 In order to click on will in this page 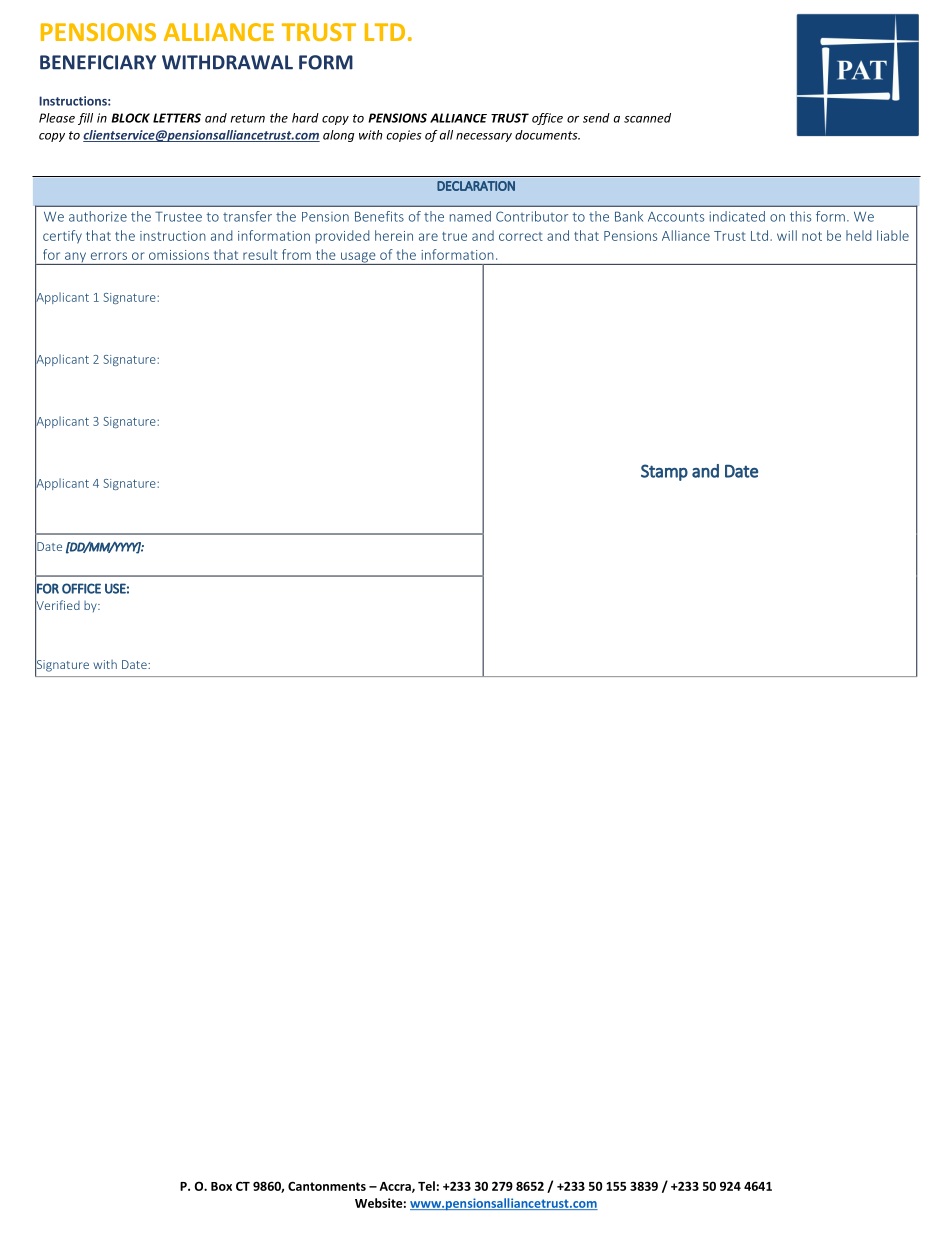, I will do `click(787, 235)`.
